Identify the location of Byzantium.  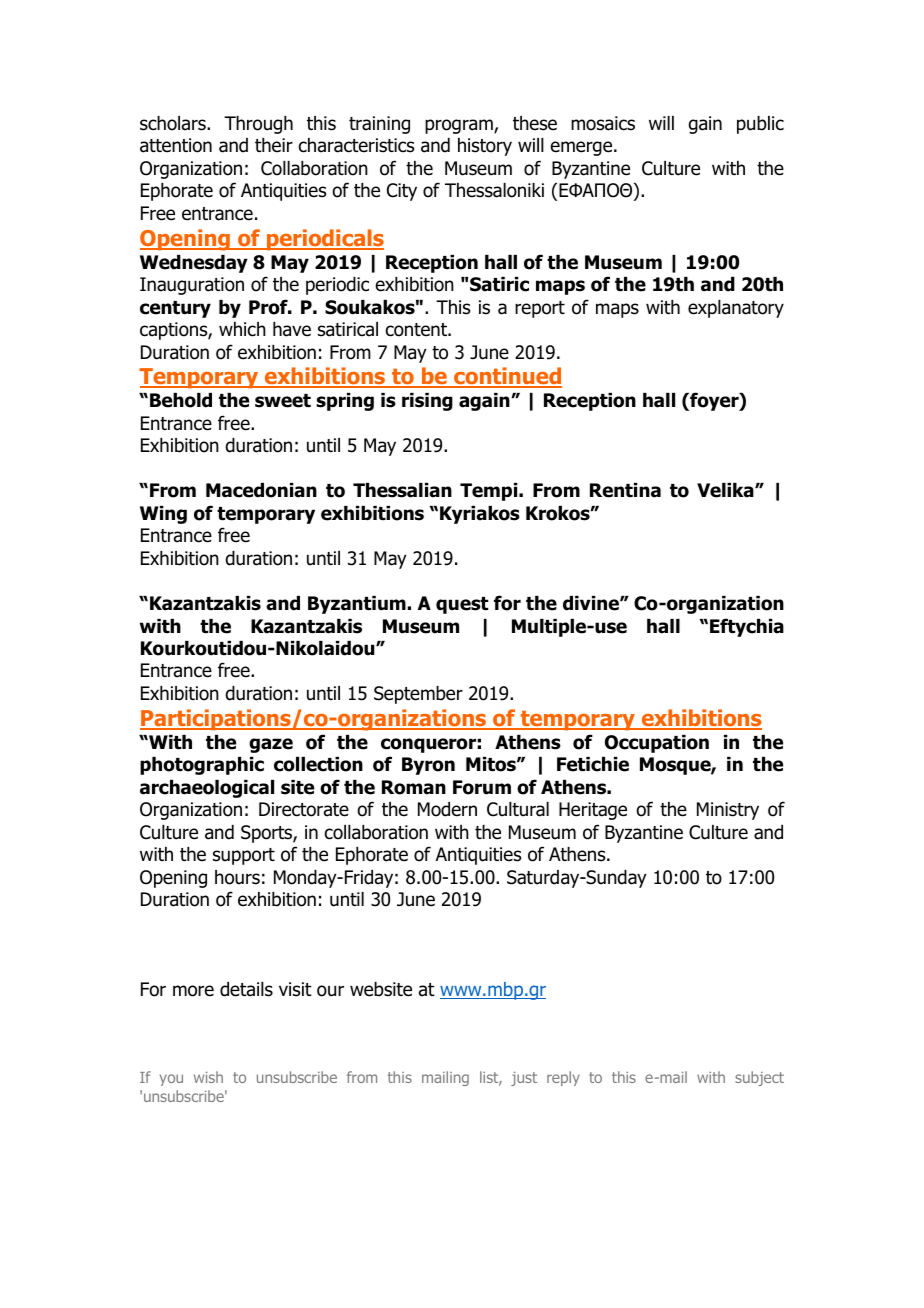
(358, 605).
